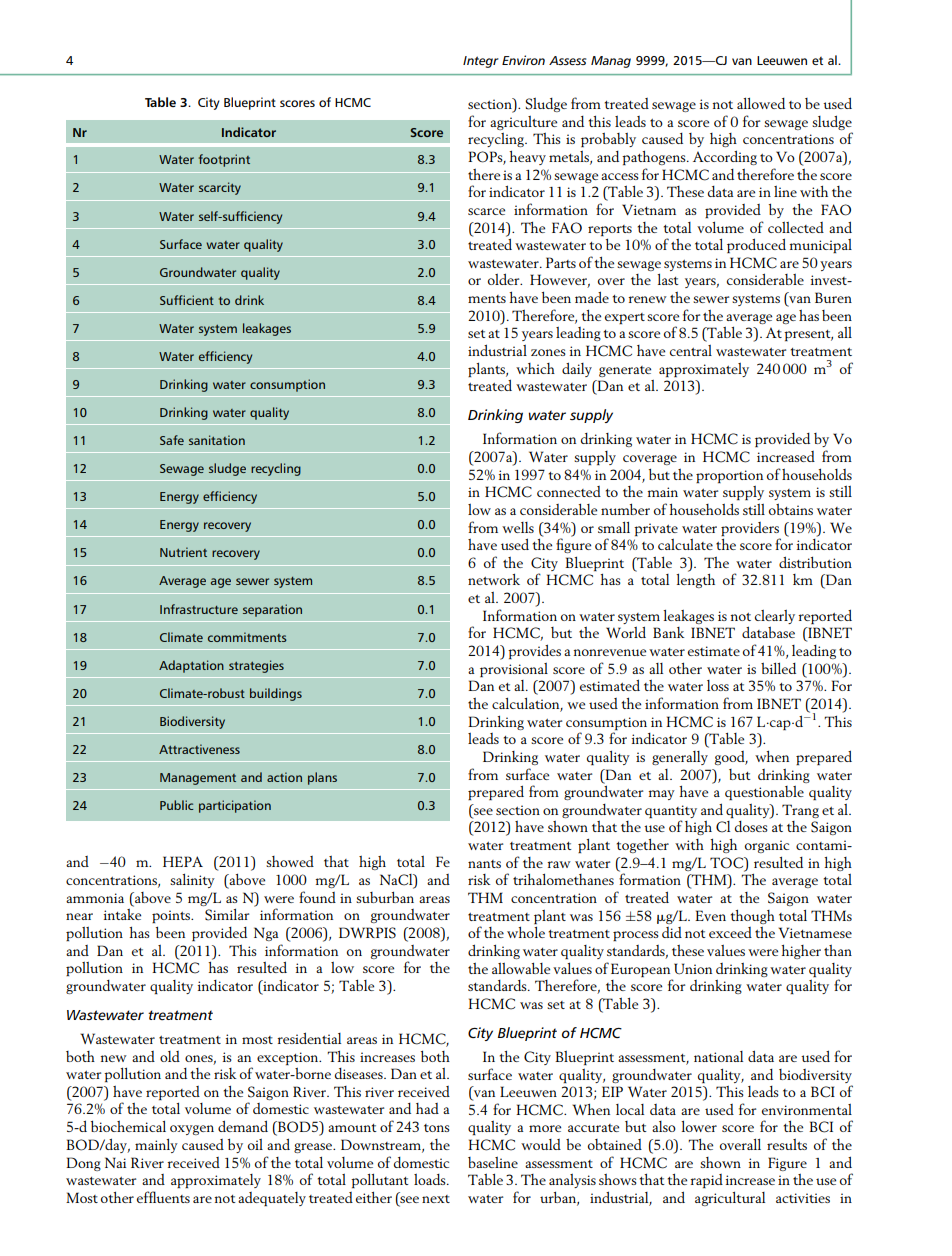  What do you see at coordinates (224, 160) in the image?
I see `footprint` at bounding box center [224, 160].
